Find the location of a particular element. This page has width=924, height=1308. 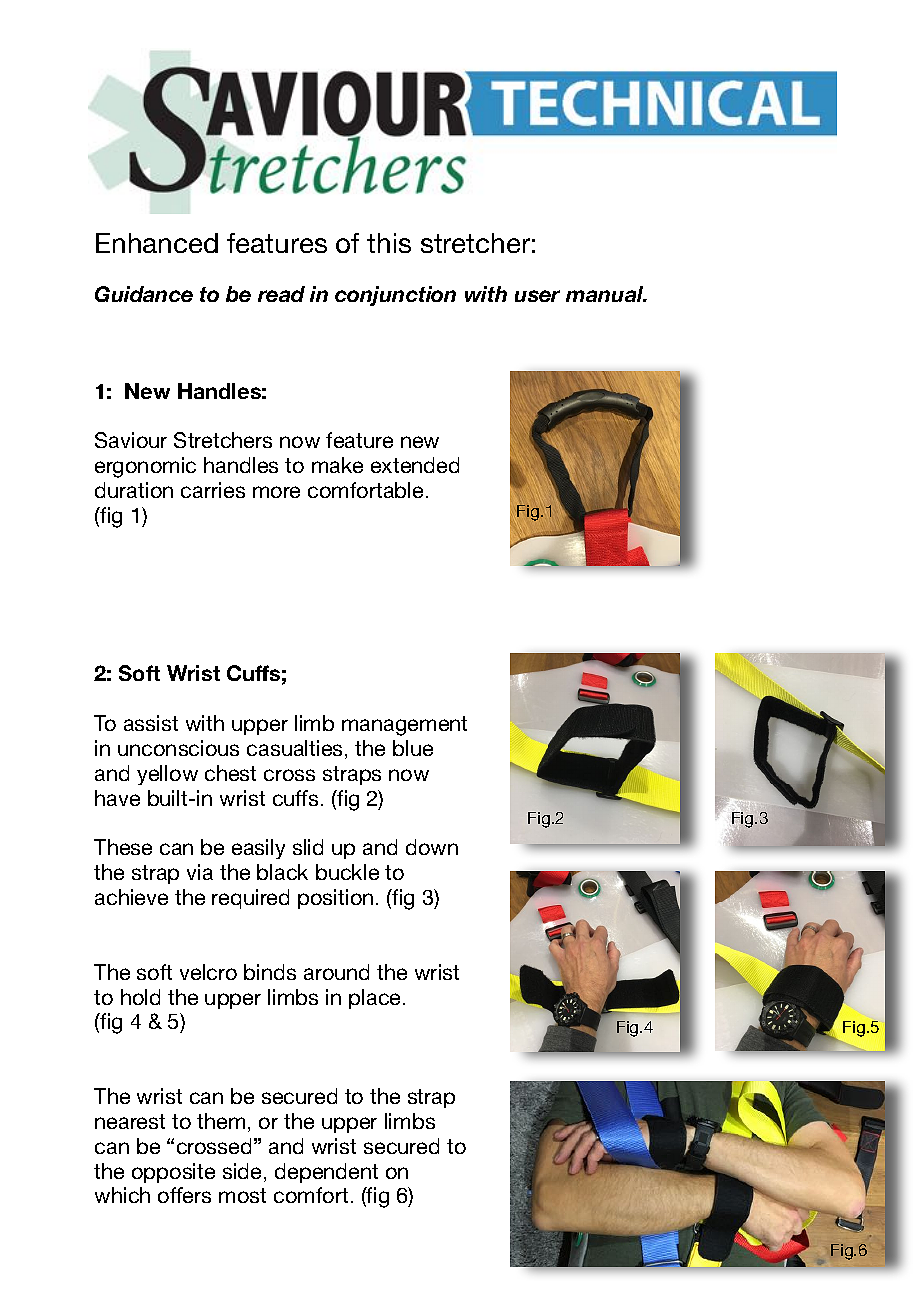

user is located at coordinates (537, 296).
